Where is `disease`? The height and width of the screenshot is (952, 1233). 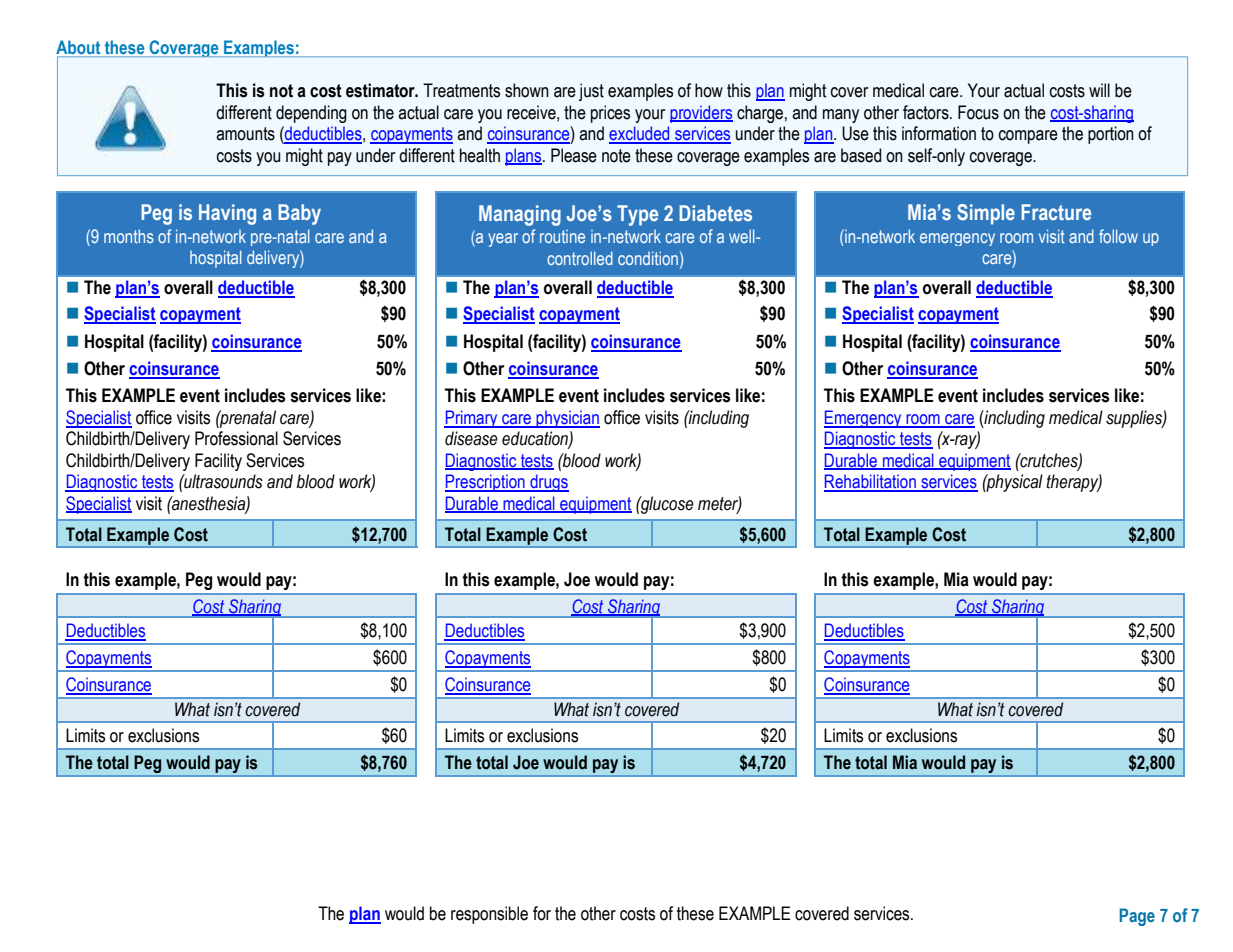 disease is located at coordinates (471, 438).
